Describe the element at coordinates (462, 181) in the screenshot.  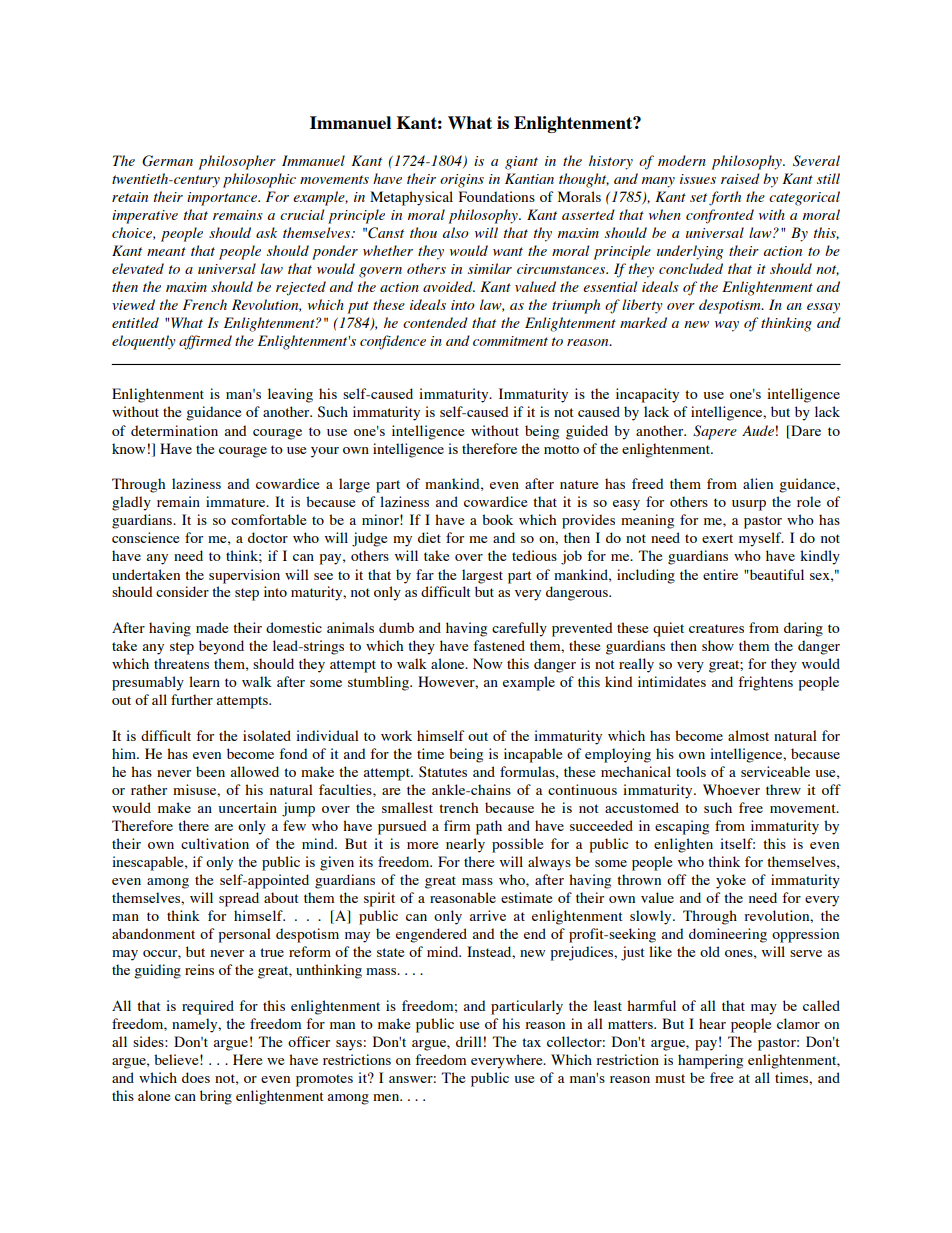
I see `origins` at that location.
